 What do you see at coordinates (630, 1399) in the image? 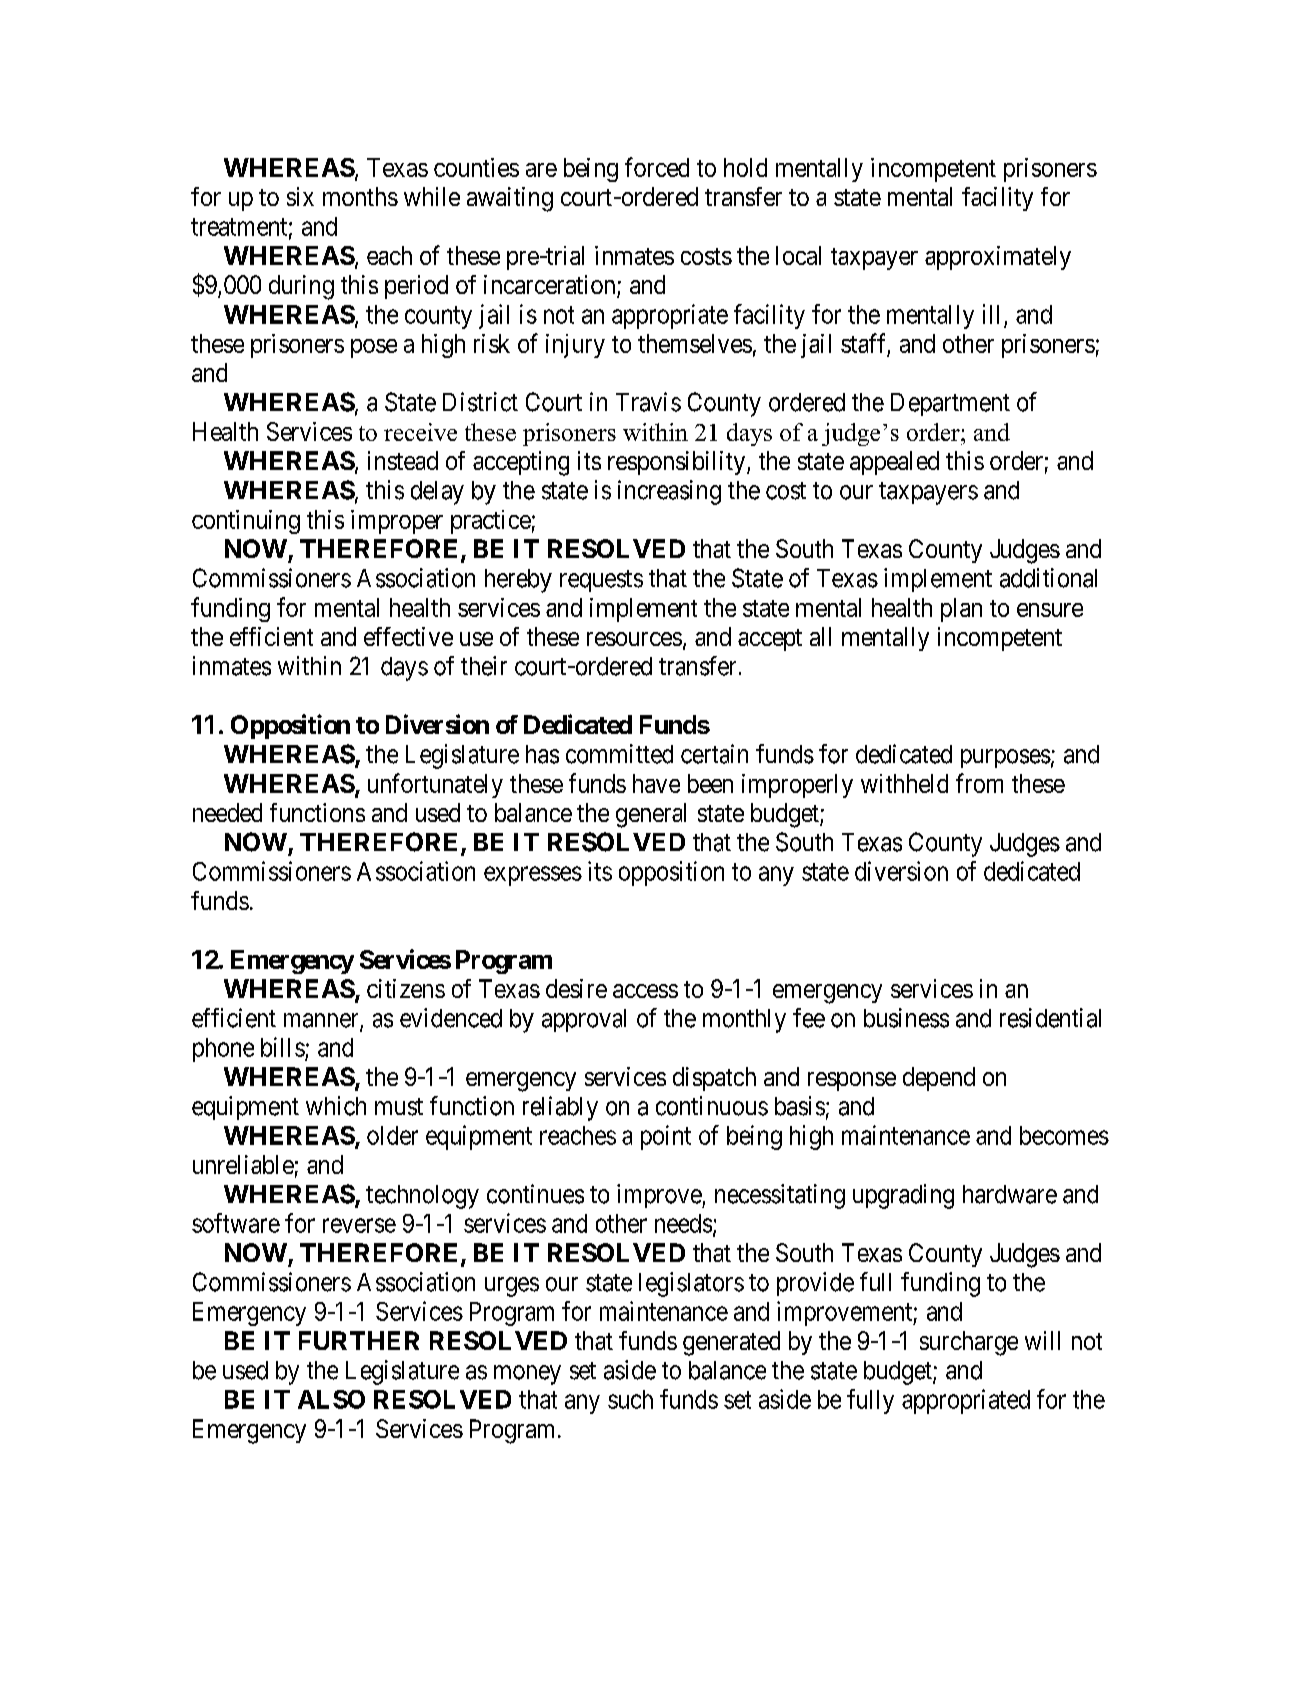
I see `such` at bounding box center [630, 1399].
